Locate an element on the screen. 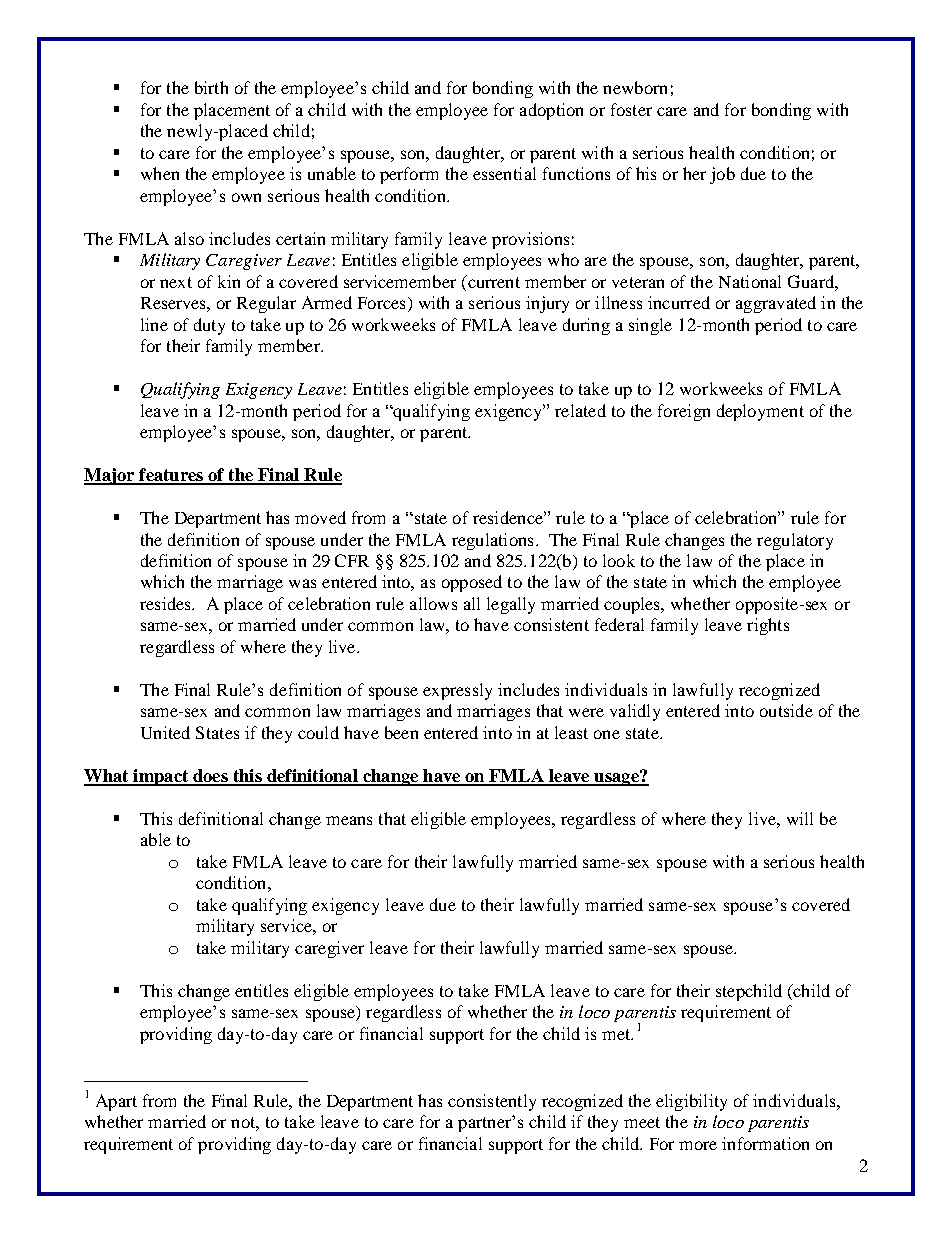 The width and height of the screenshot is (952, 1233). does is located at coordinates (210, 777).
